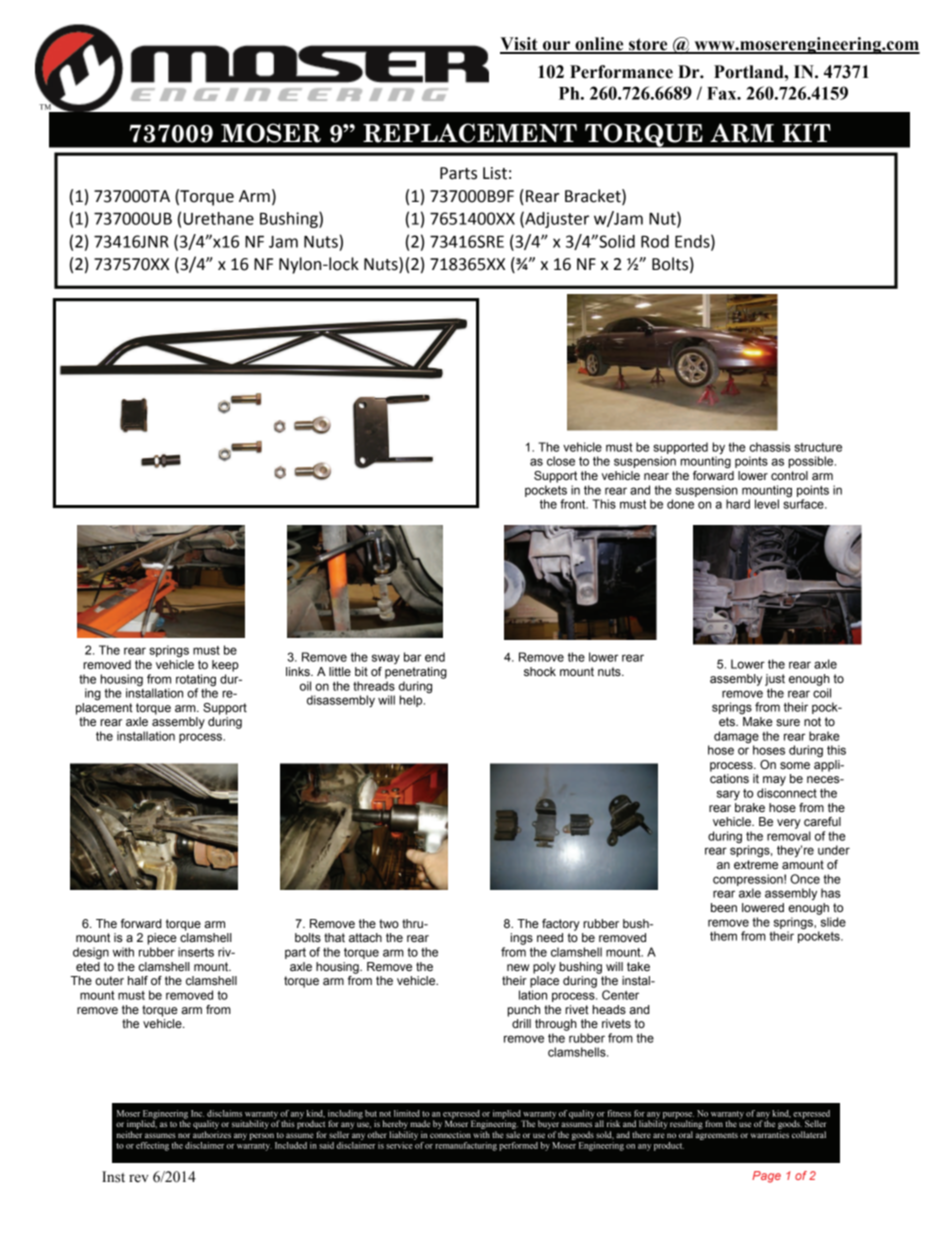 The height and width of the image is (1233, 952). What do you see at coordinates (184, 1135) in the image?
I see `nor` at bounding box center [184, 1135].
